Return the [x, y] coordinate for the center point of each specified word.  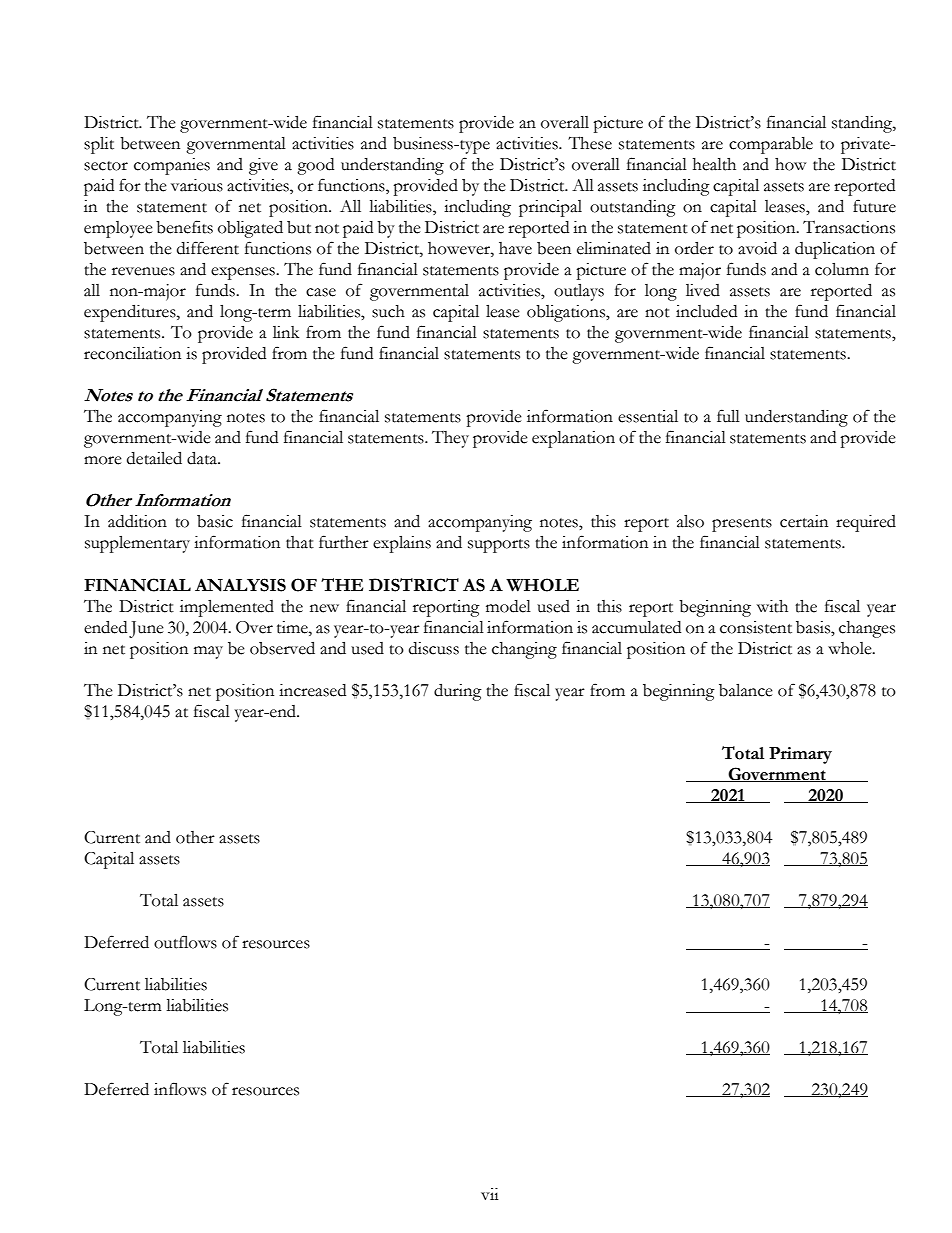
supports [499, 546]
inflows [180, 1089]
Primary [800, 755]
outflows [185, 942]
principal [550, 208]
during [458, 692]
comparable [771, 145]
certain [804, 521]
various [197, 185]
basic [215, 521]
